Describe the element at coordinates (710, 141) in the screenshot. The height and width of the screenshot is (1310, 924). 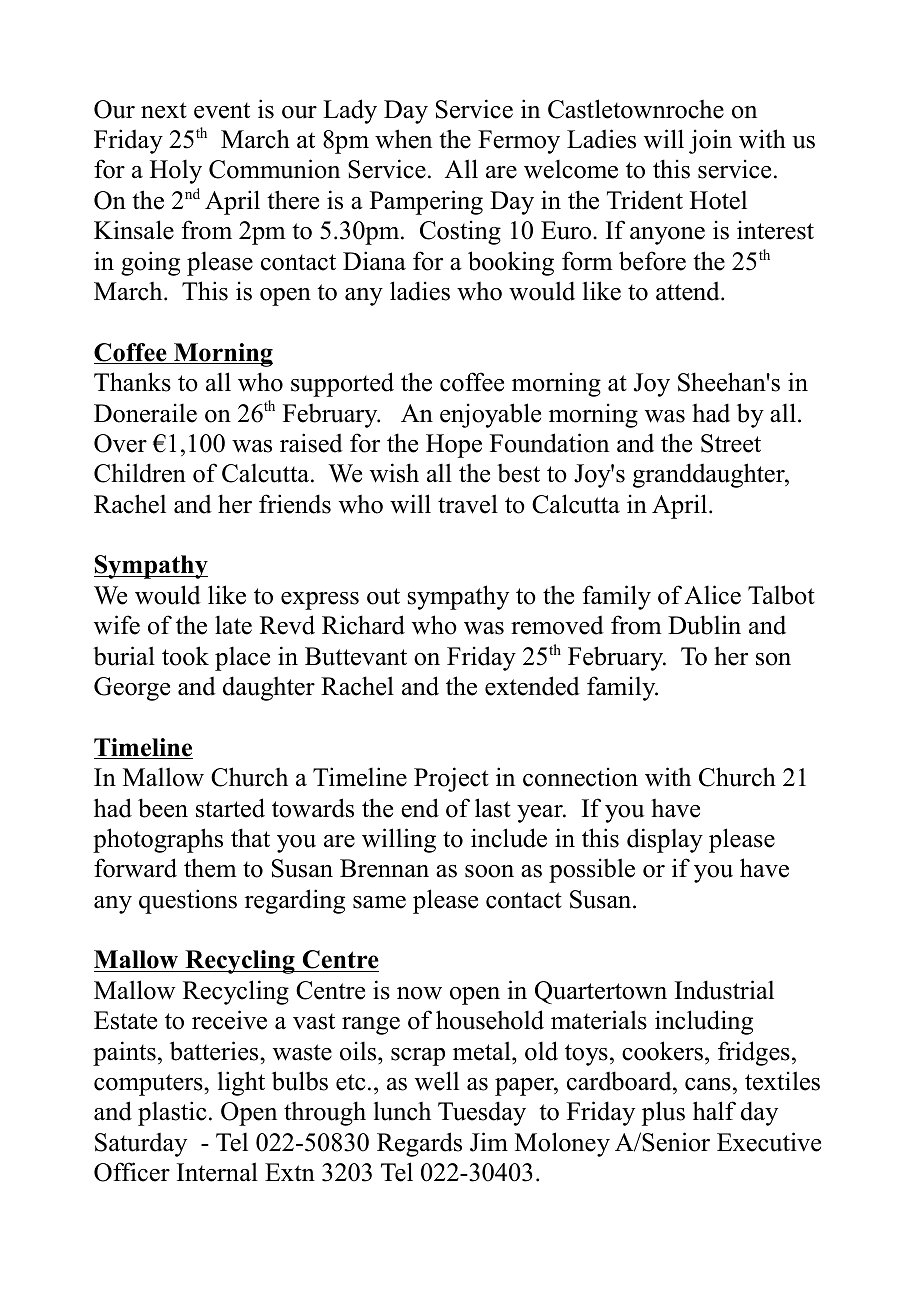
I see `join` at that location.
